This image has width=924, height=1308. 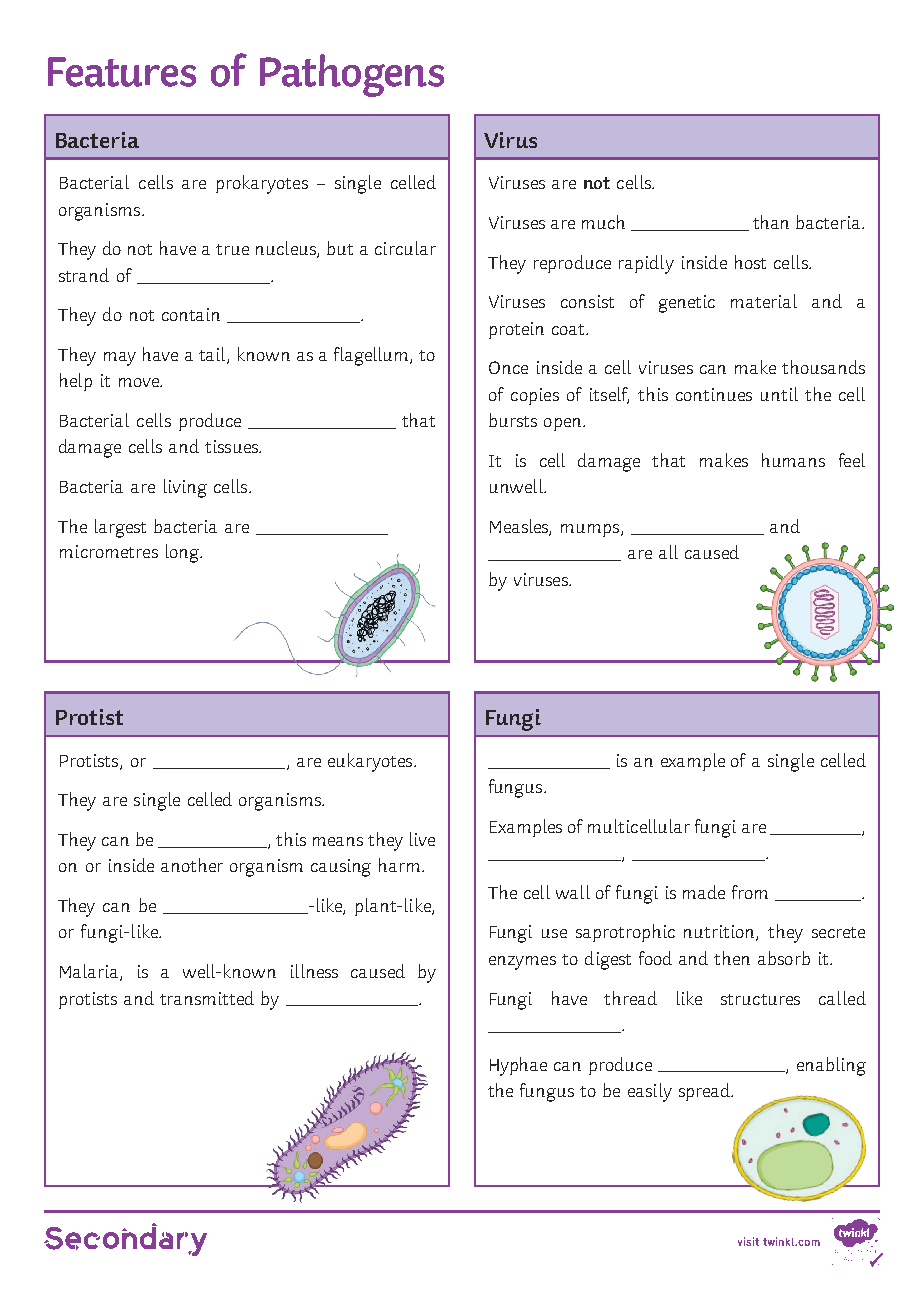 What do you see at coordinates (140, 382) in the image?
I see `move` at bounding box center [140, 382].
